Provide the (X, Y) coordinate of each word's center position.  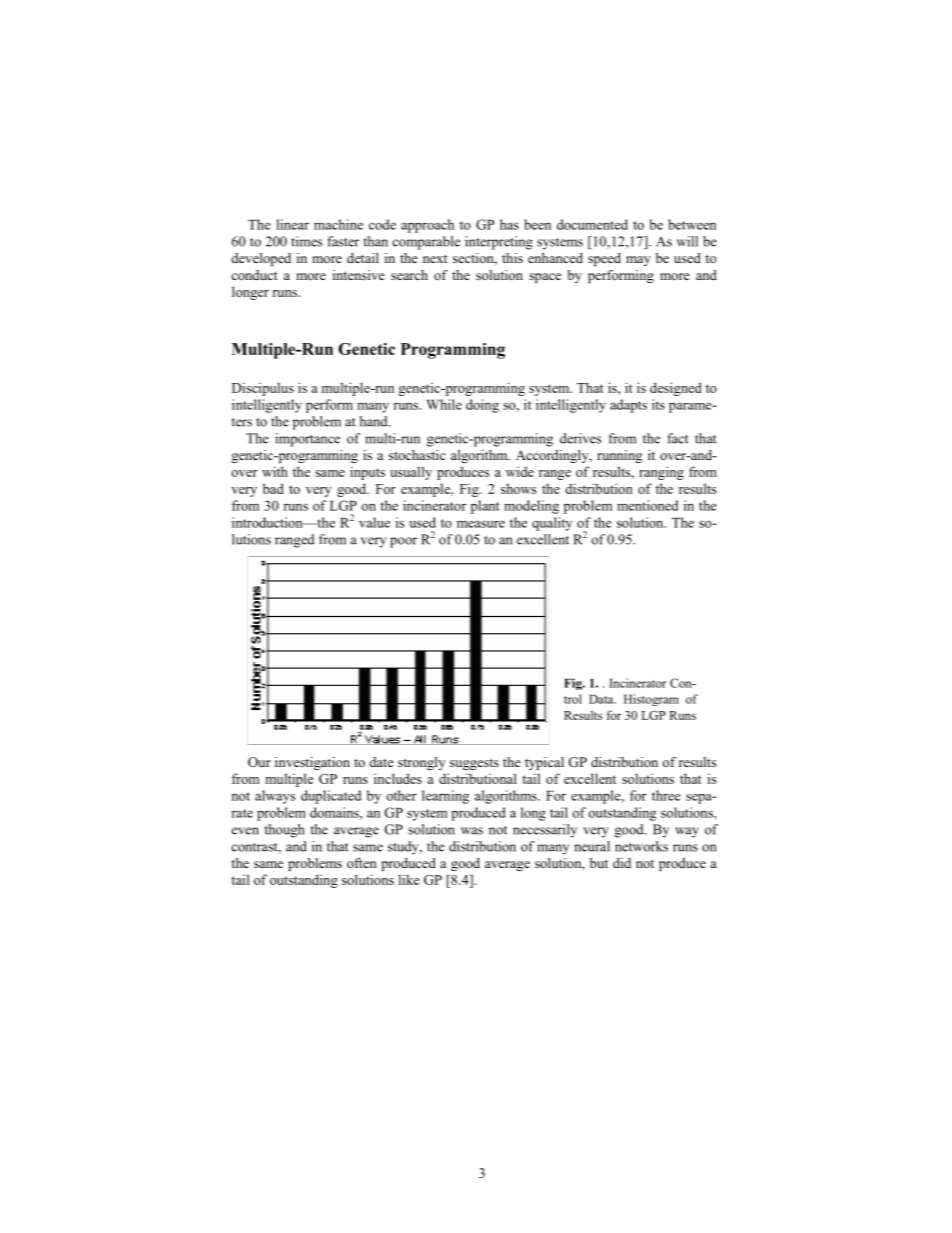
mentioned (647, 505)
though (284, 831)
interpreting (499, 243)
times (306, 241)
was (472, 831)
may (638, 261)
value (374, 522)
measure (481, 524)
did (622, 863)
